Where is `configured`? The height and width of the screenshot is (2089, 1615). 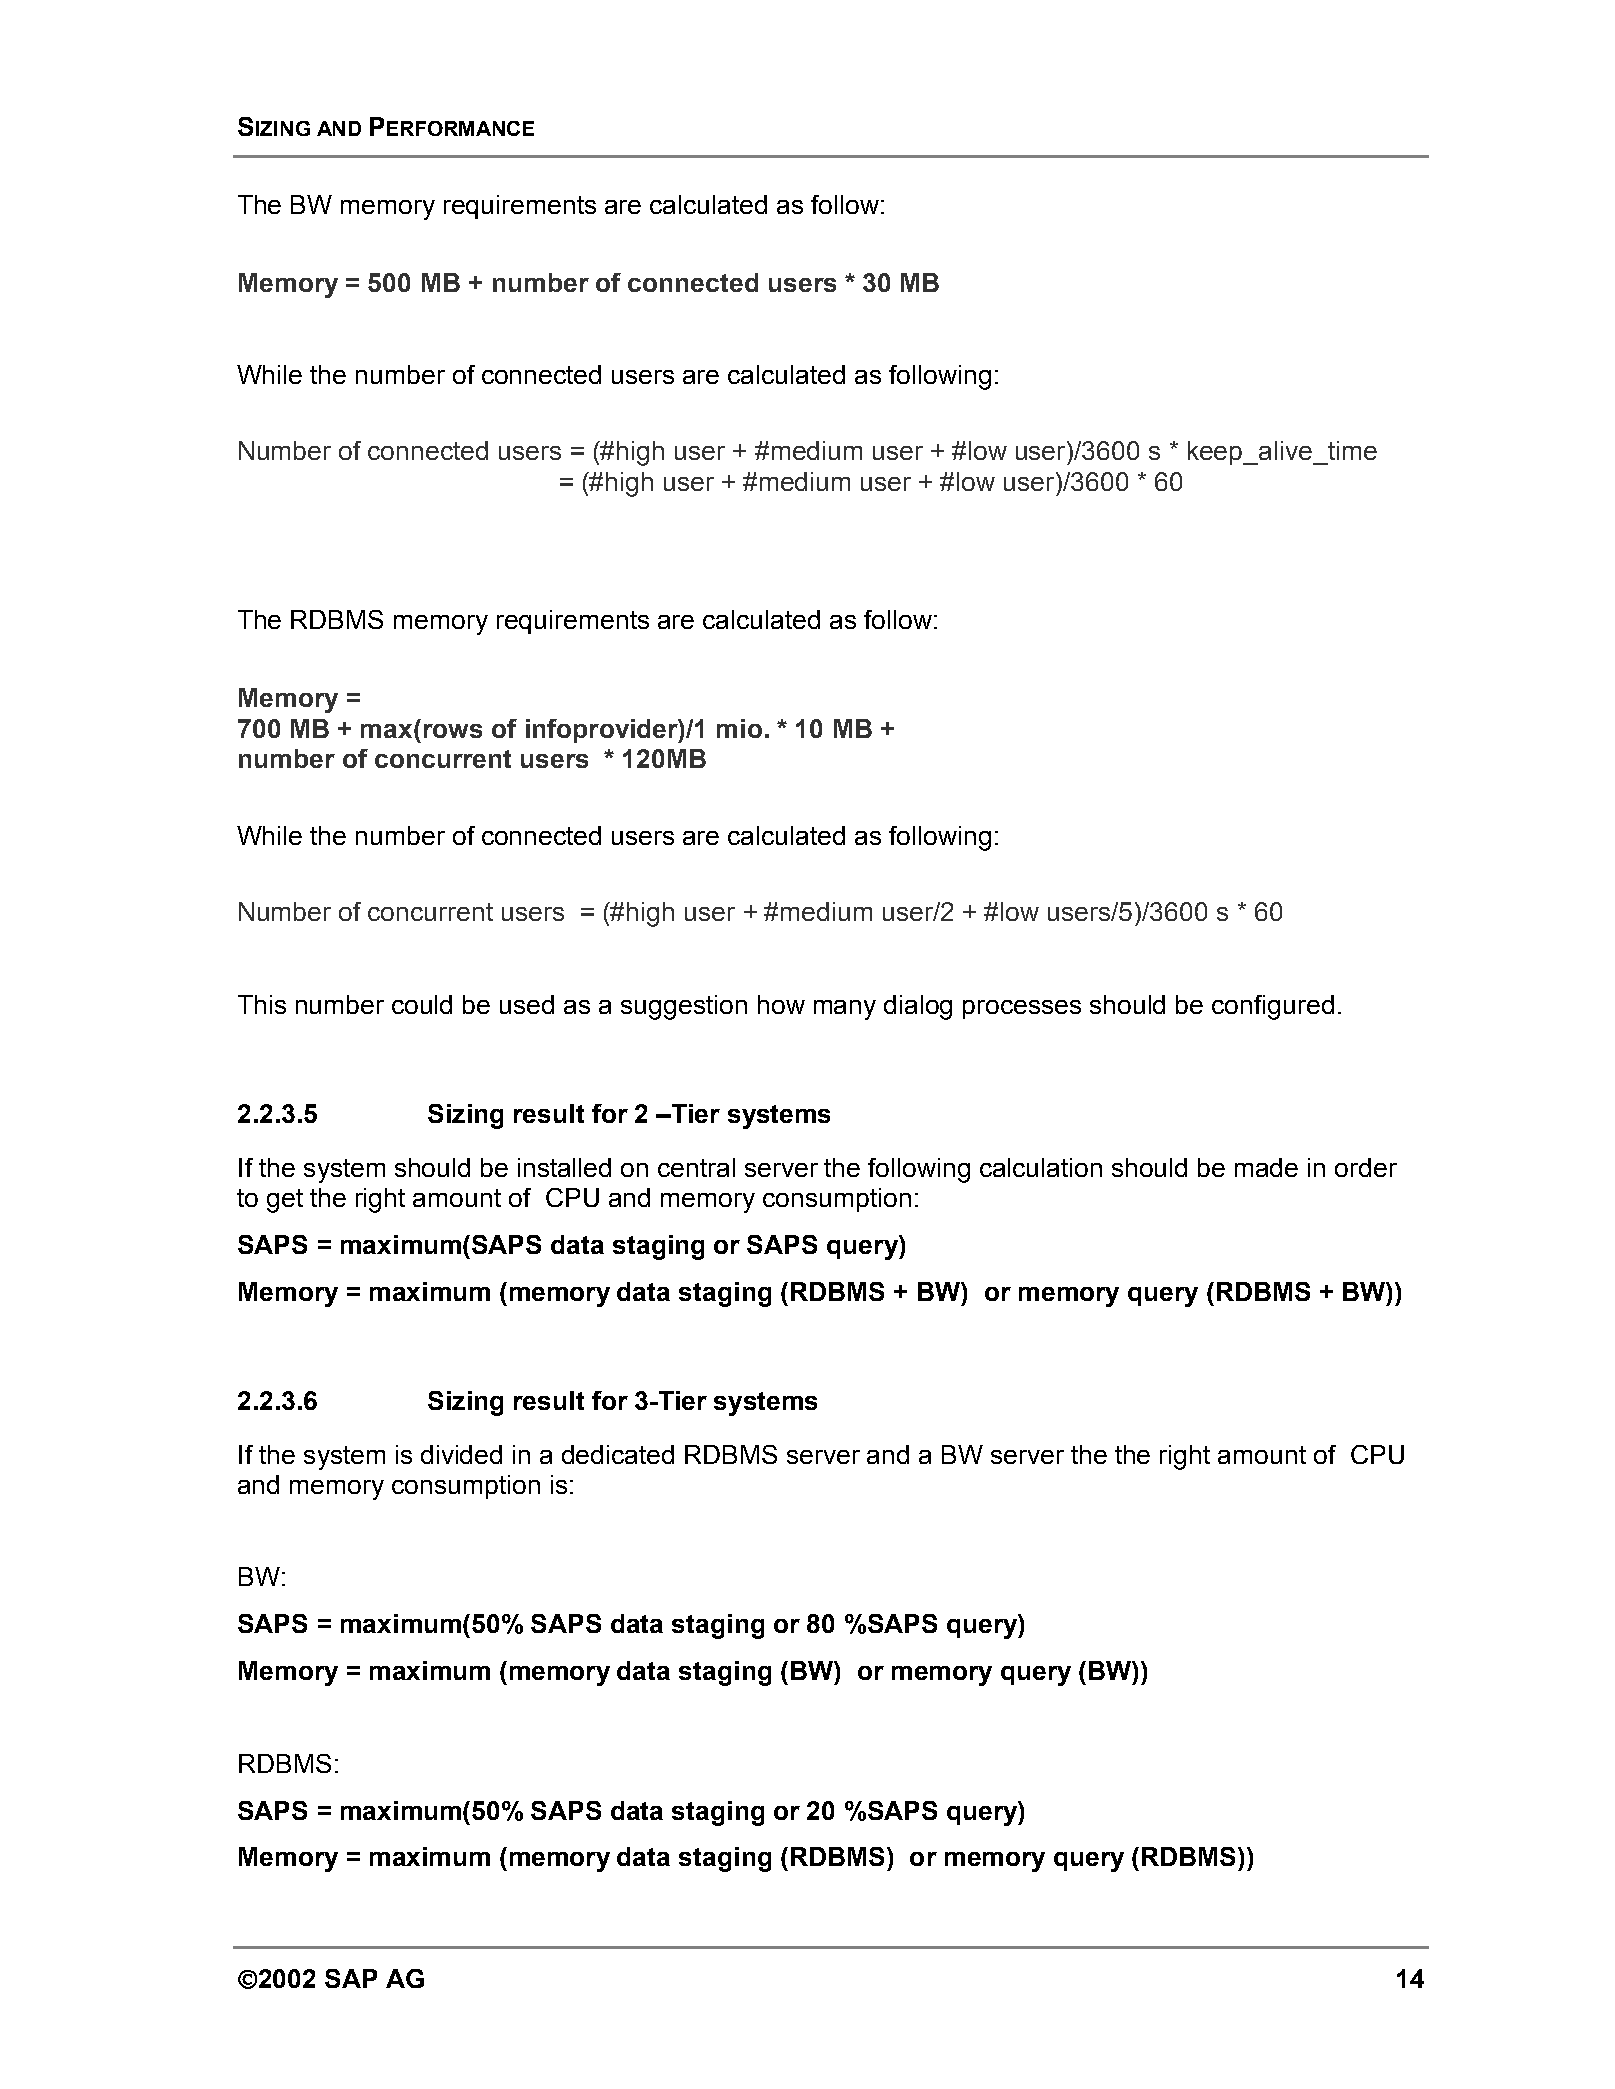 configured is located at coordinates (1273, 1007).
